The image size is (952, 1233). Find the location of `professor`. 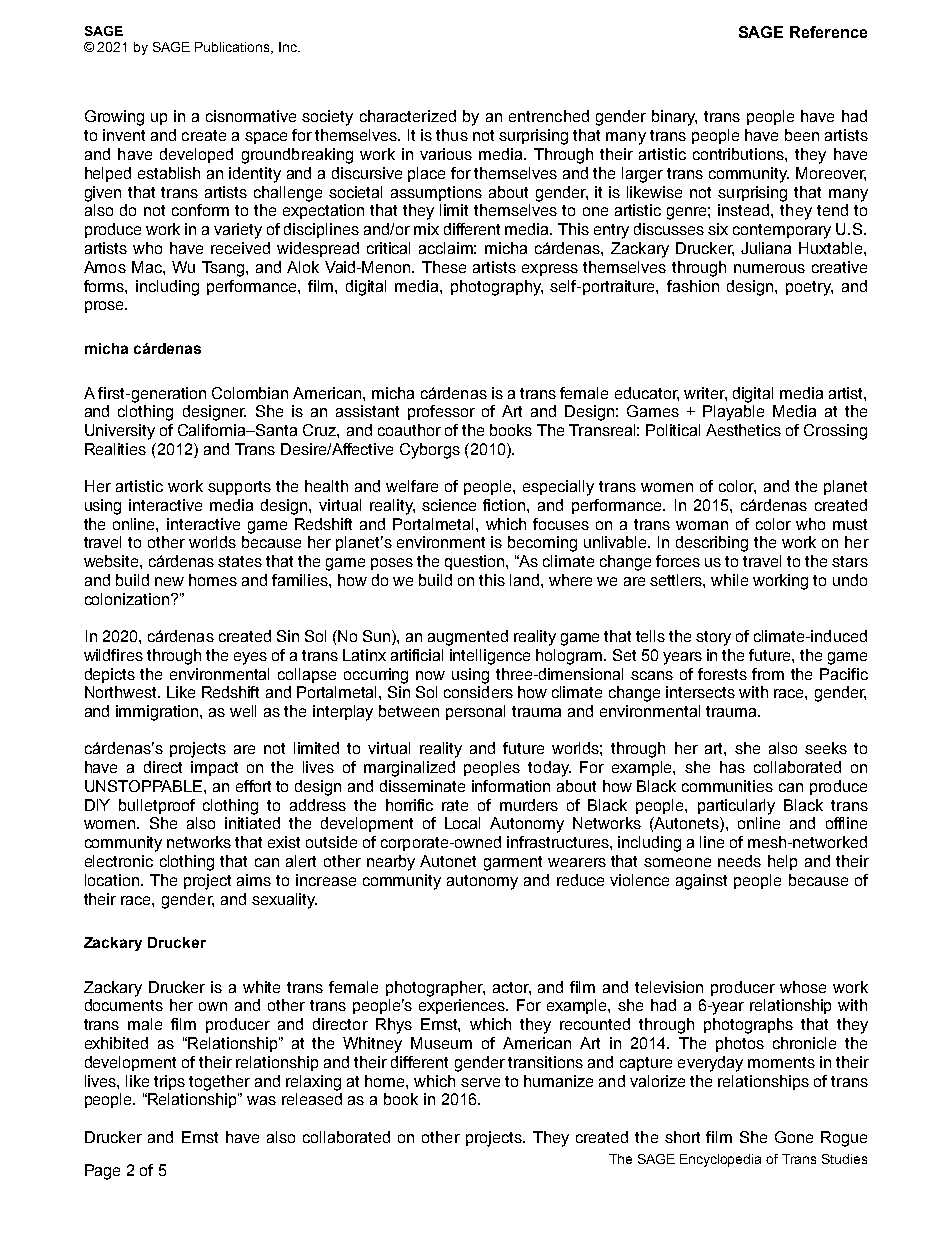

professor is located at coordinates (441, 412).
